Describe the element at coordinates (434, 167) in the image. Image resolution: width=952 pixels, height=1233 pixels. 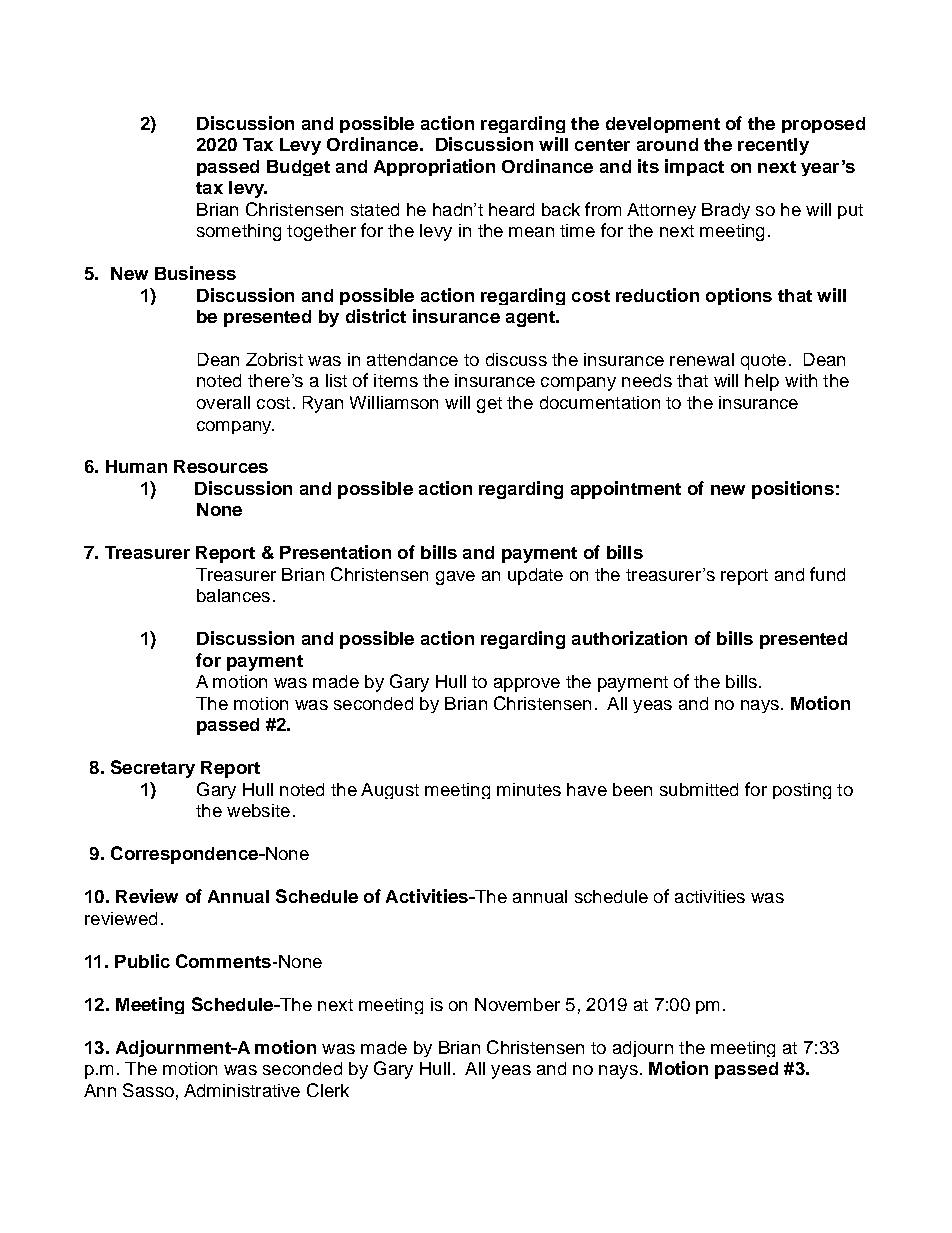
I see `Appropriation` at that location.
